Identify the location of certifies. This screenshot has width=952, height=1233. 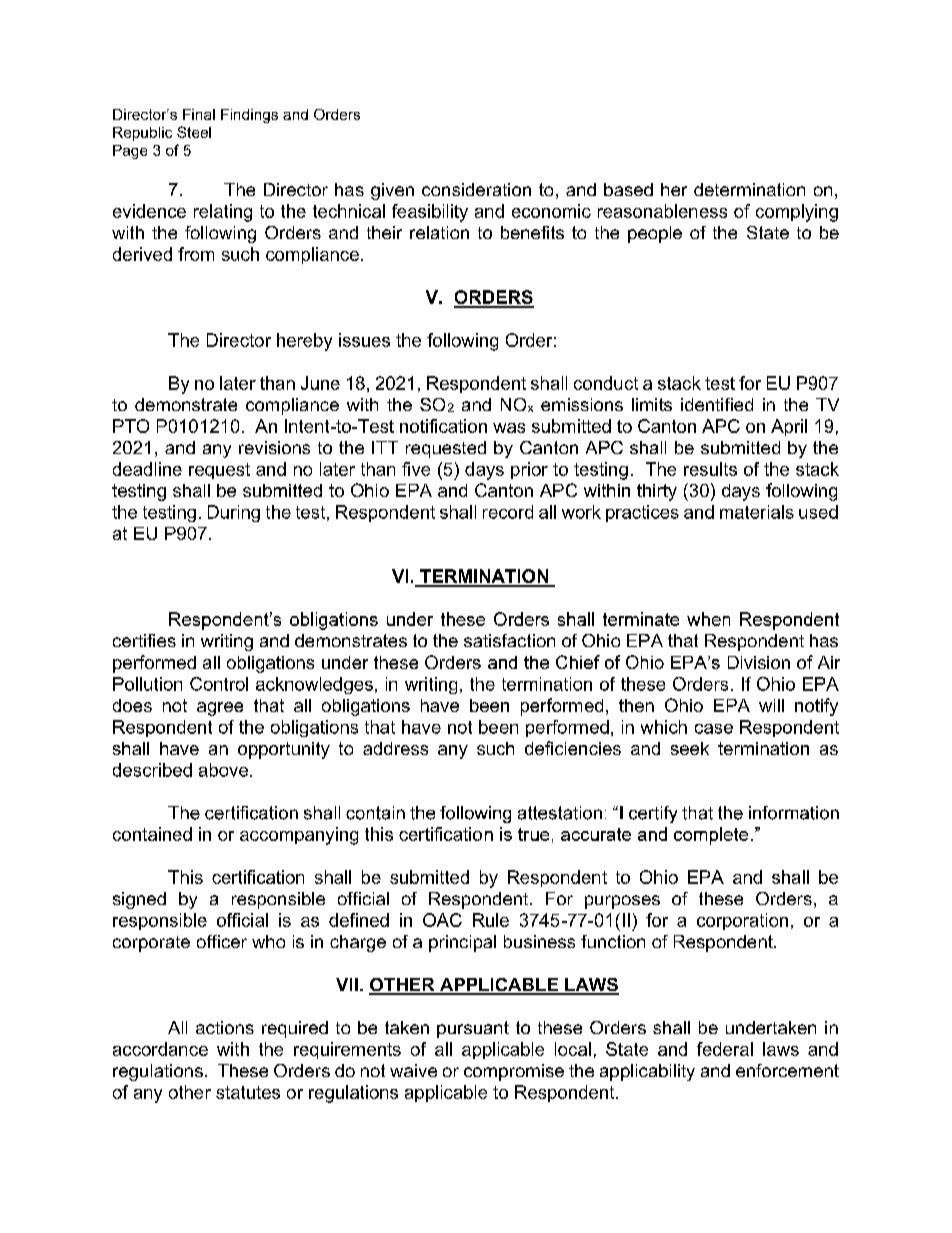
(144, 640).
